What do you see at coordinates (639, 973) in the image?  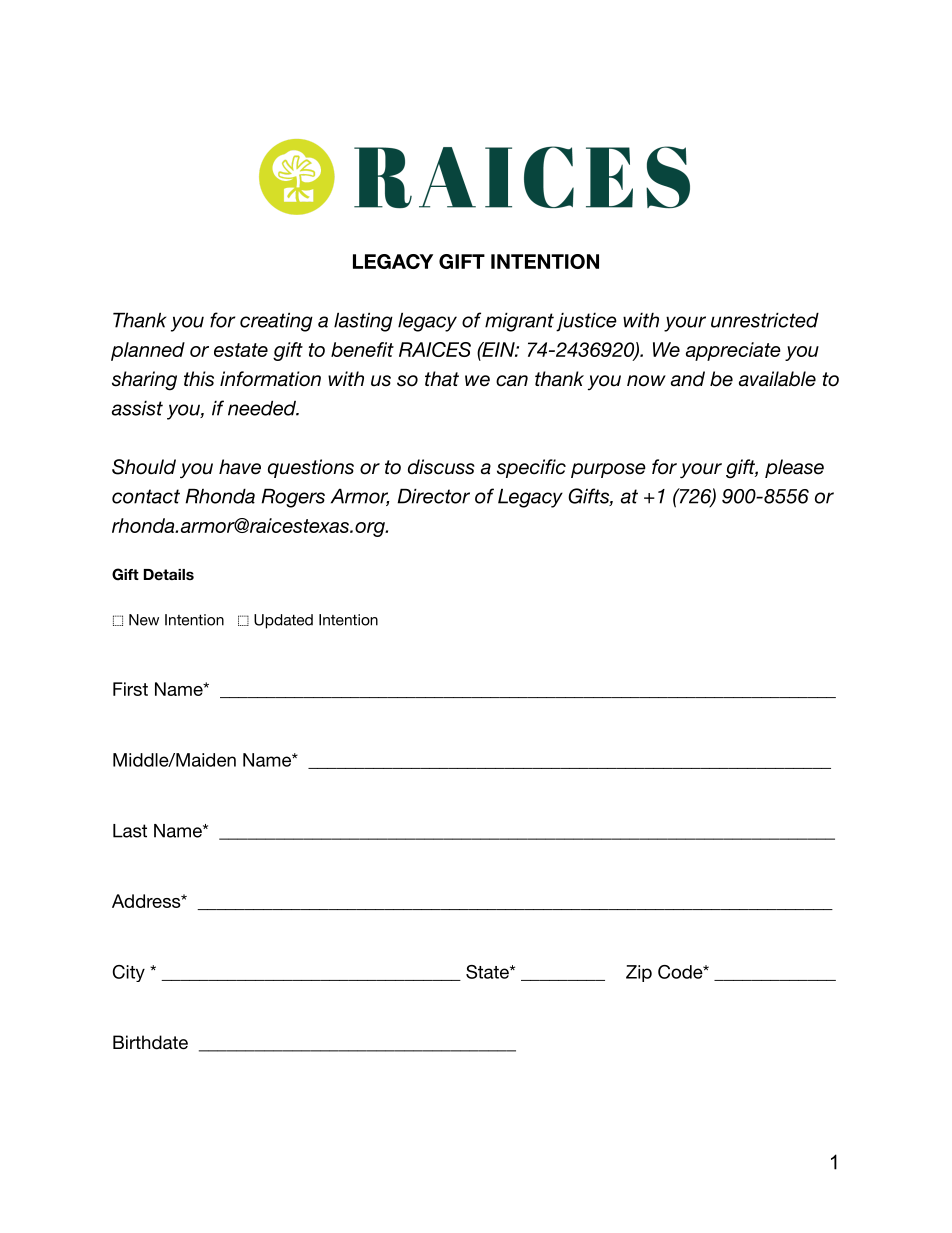 I see `Zip` at bounding box center [639, 973].
